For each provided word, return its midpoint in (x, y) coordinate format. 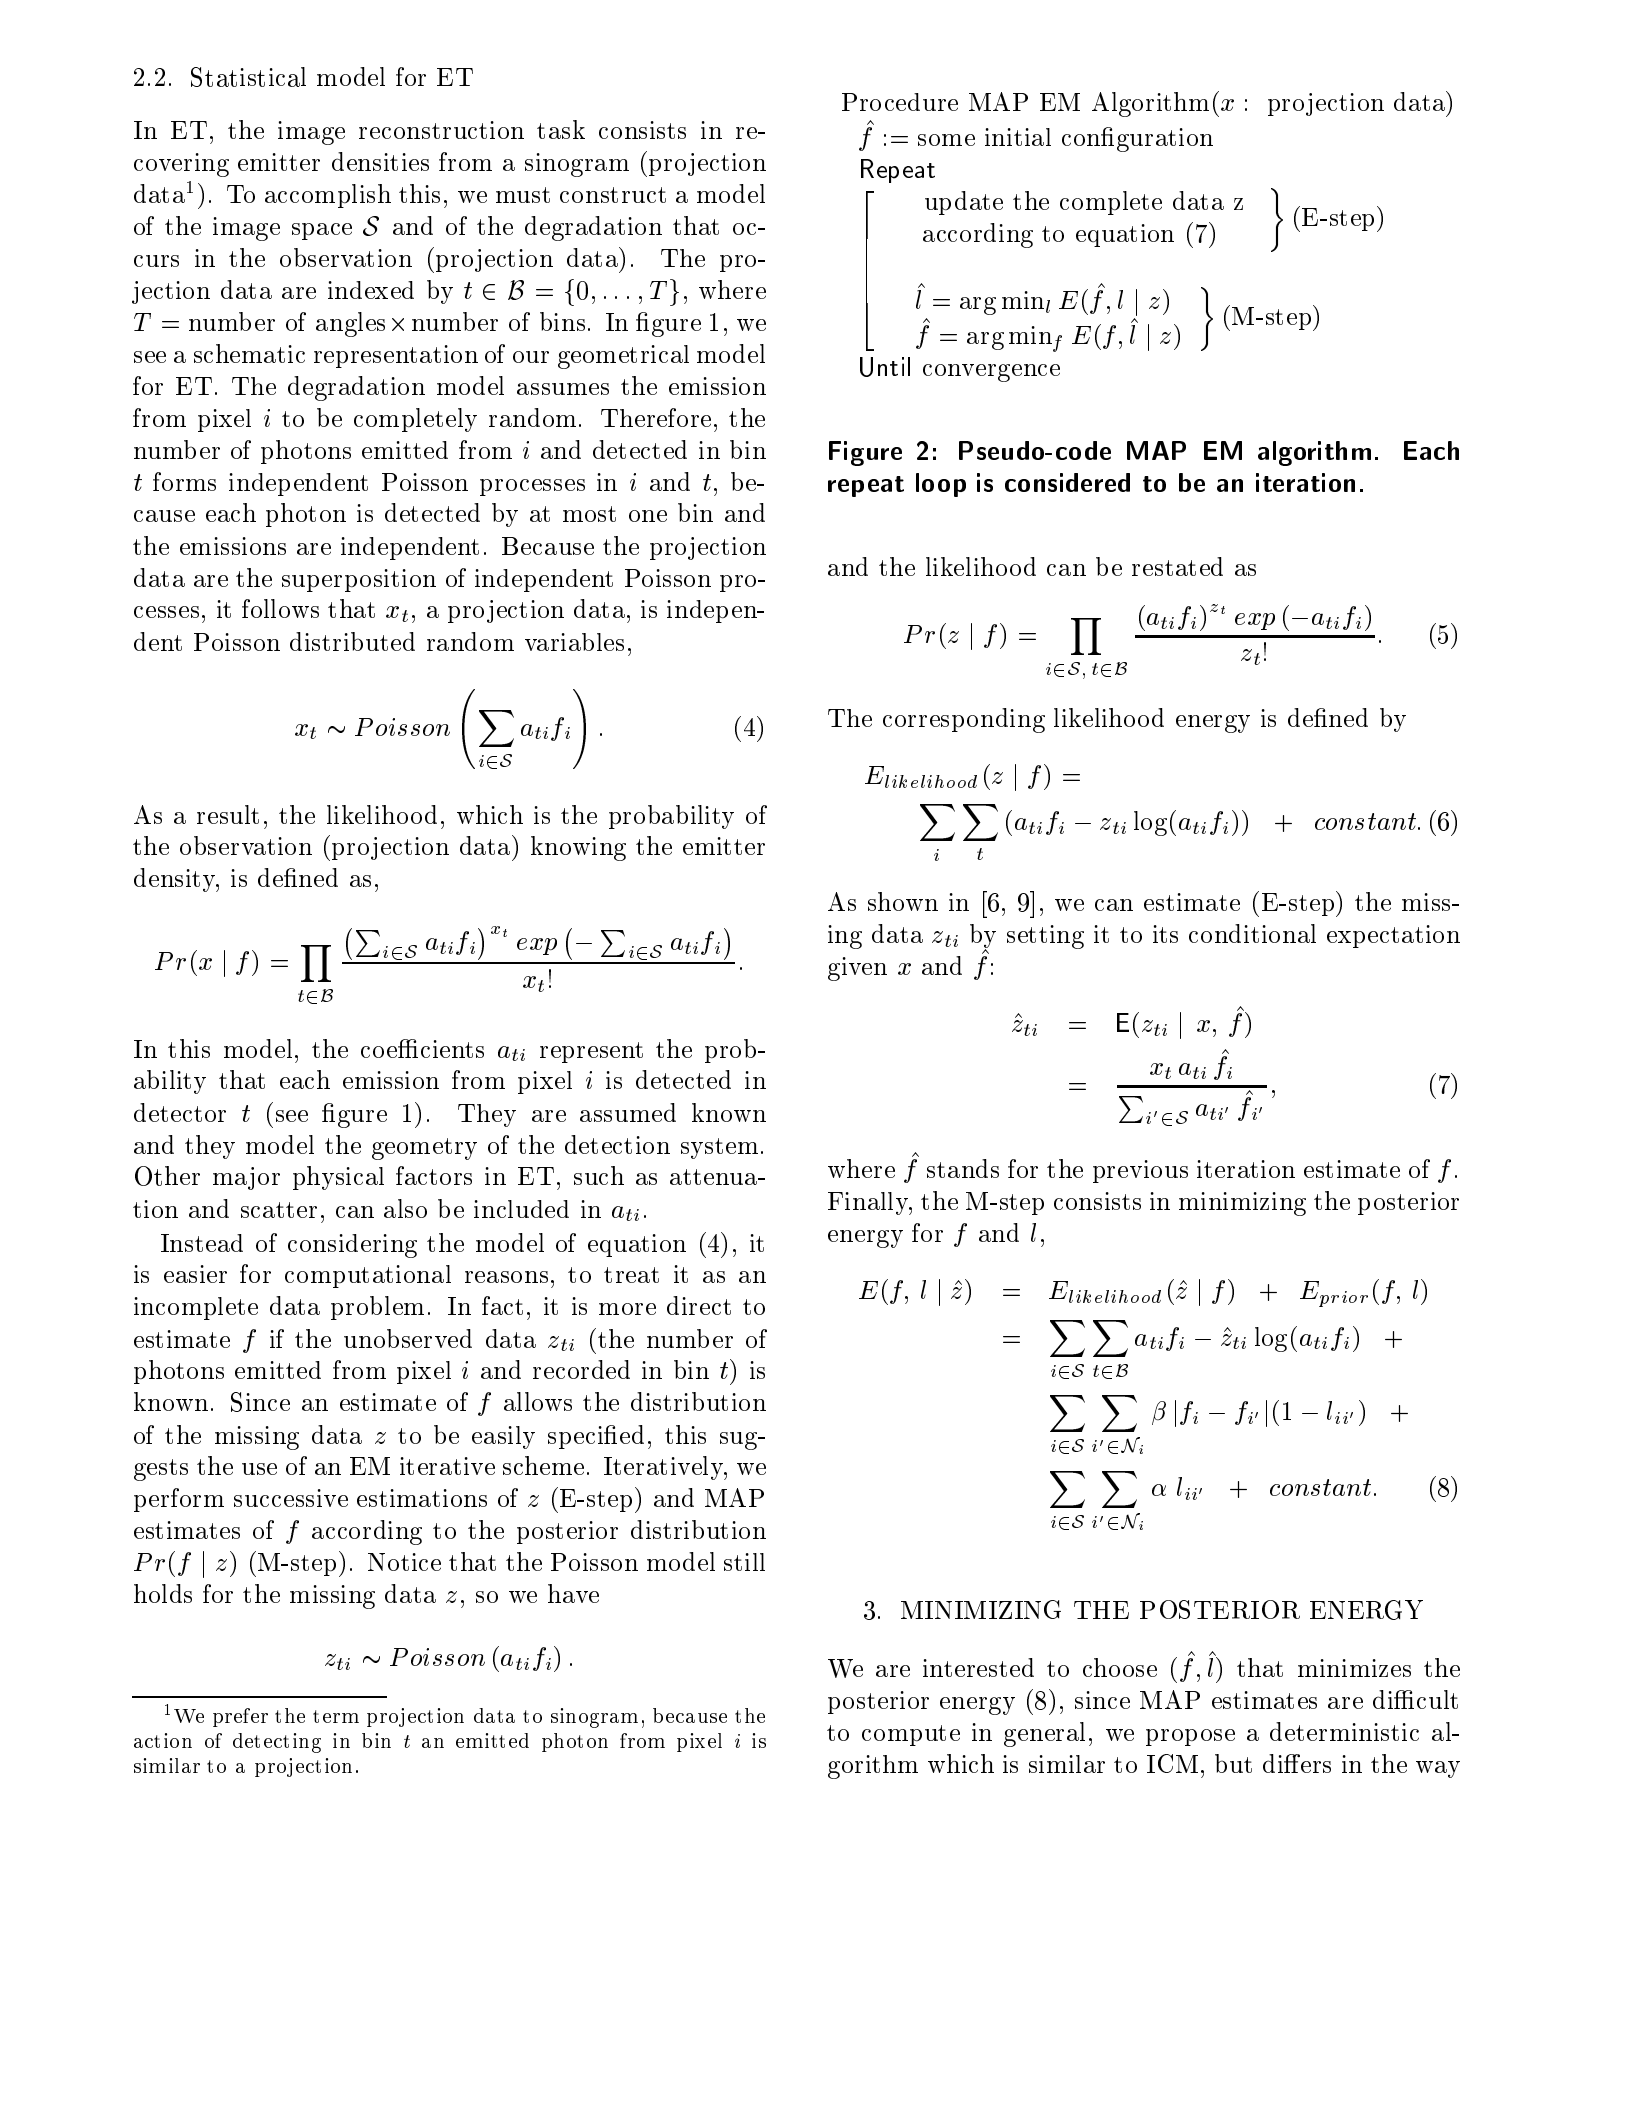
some (946, 140)
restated (1177, 566)
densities (380, 161)
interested (978, 1667)
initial (1018, 137)
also (405, 1208)
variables (574, 642)
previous (1140, 1171)
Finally (869, 1203)
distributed (352, 641)
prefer (240, 1717)
